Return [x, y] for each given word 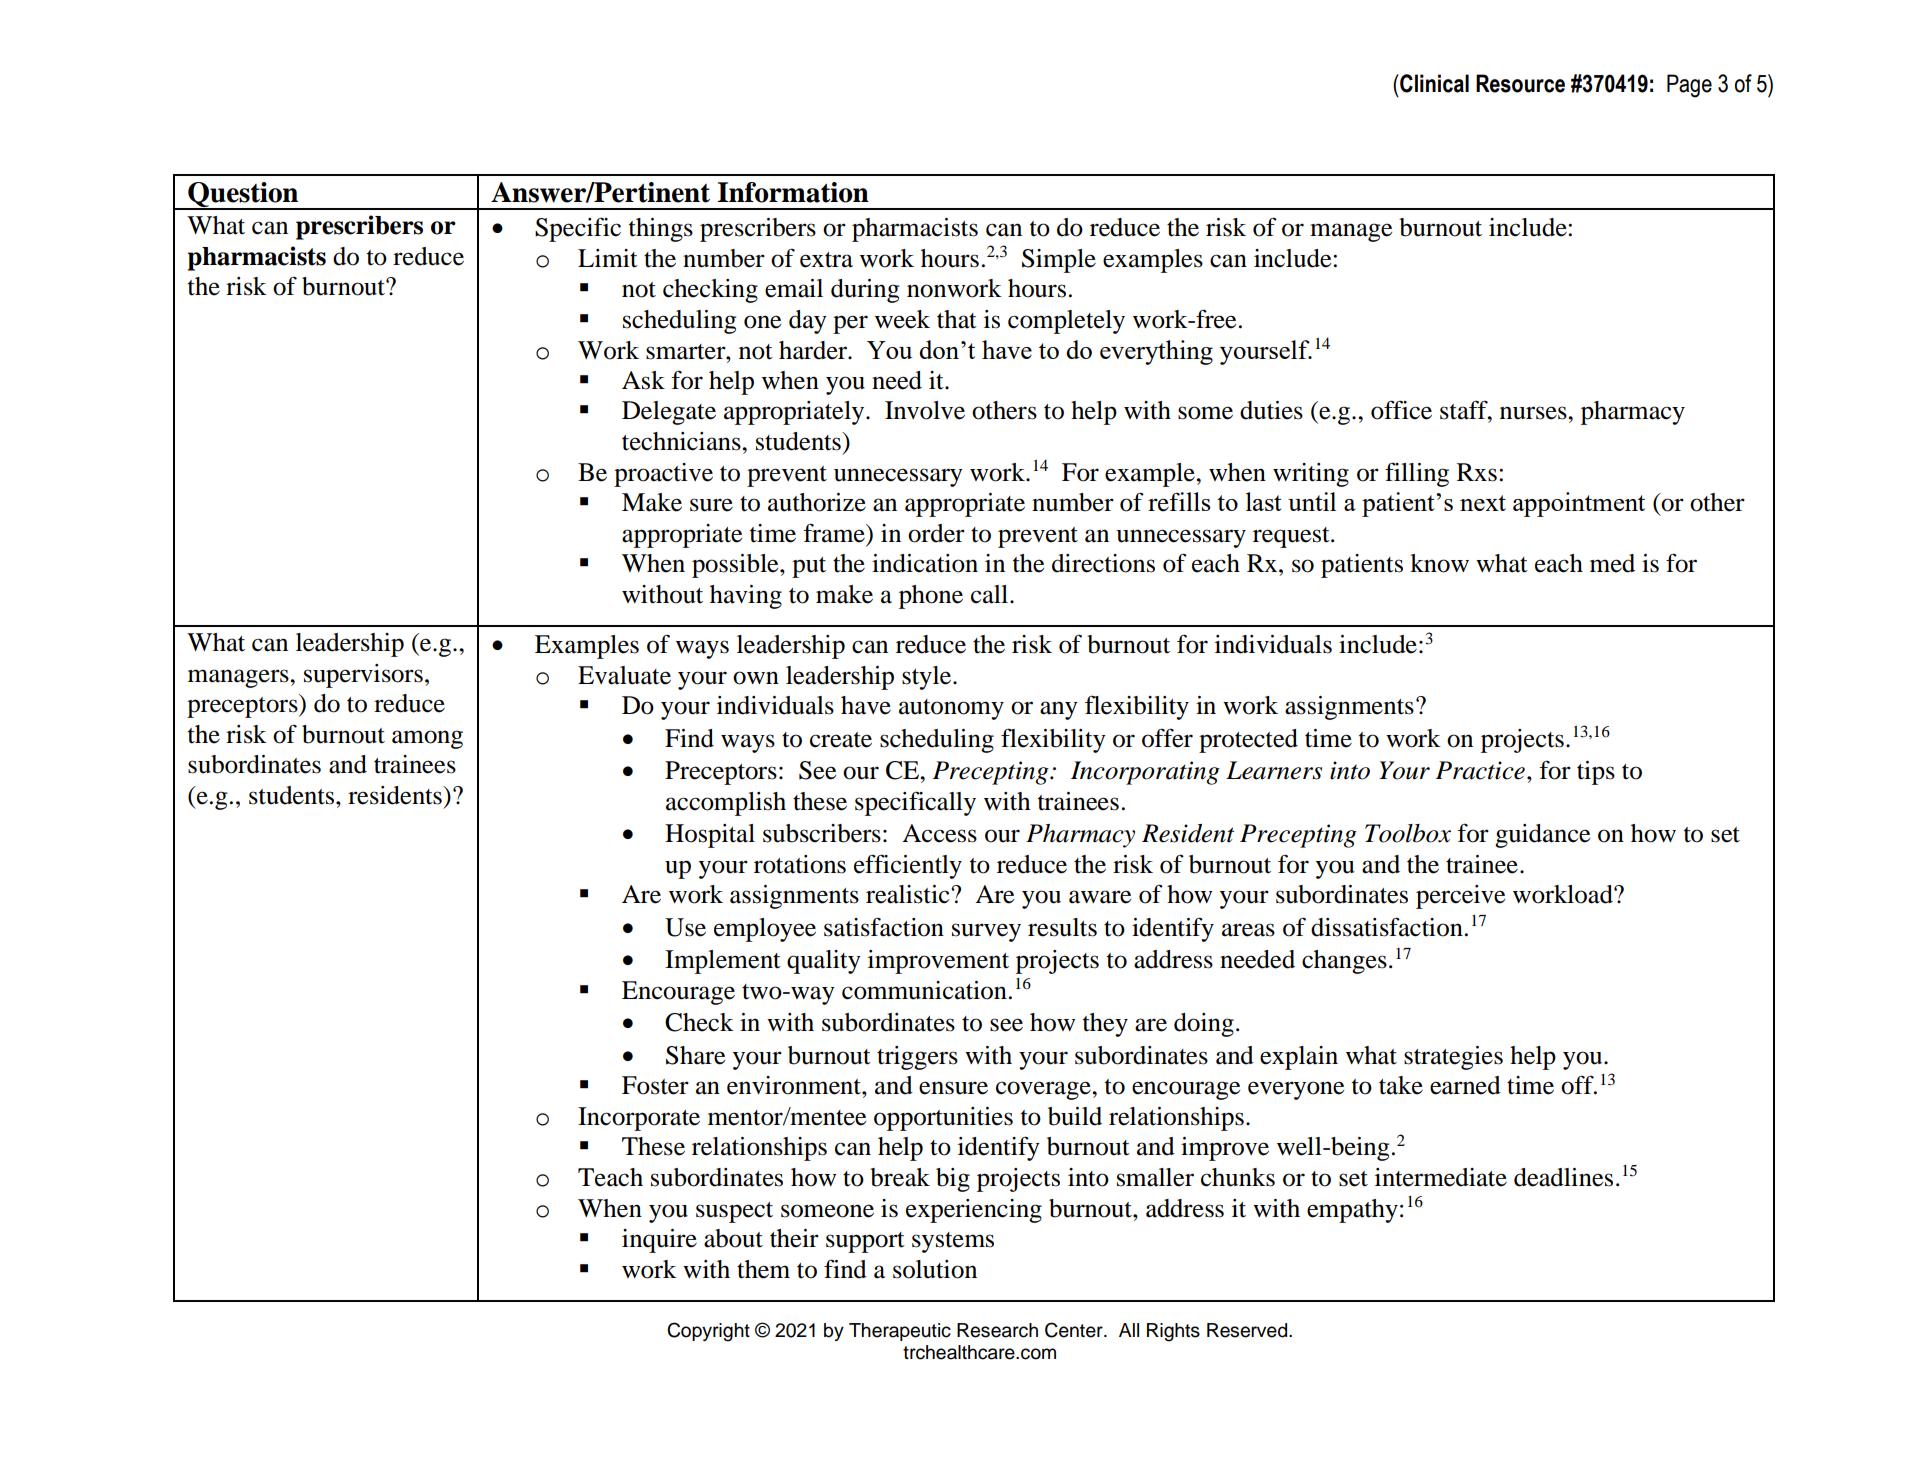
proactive [663, 475]
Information [793, 192]
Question [243, 196]
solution [935, 1269]
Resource [1520, 83]
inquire [659, 1241]
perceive [1460, 897]
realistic [909, 894]
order [936, 533]
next [1483, 503]
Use [685, 927]
